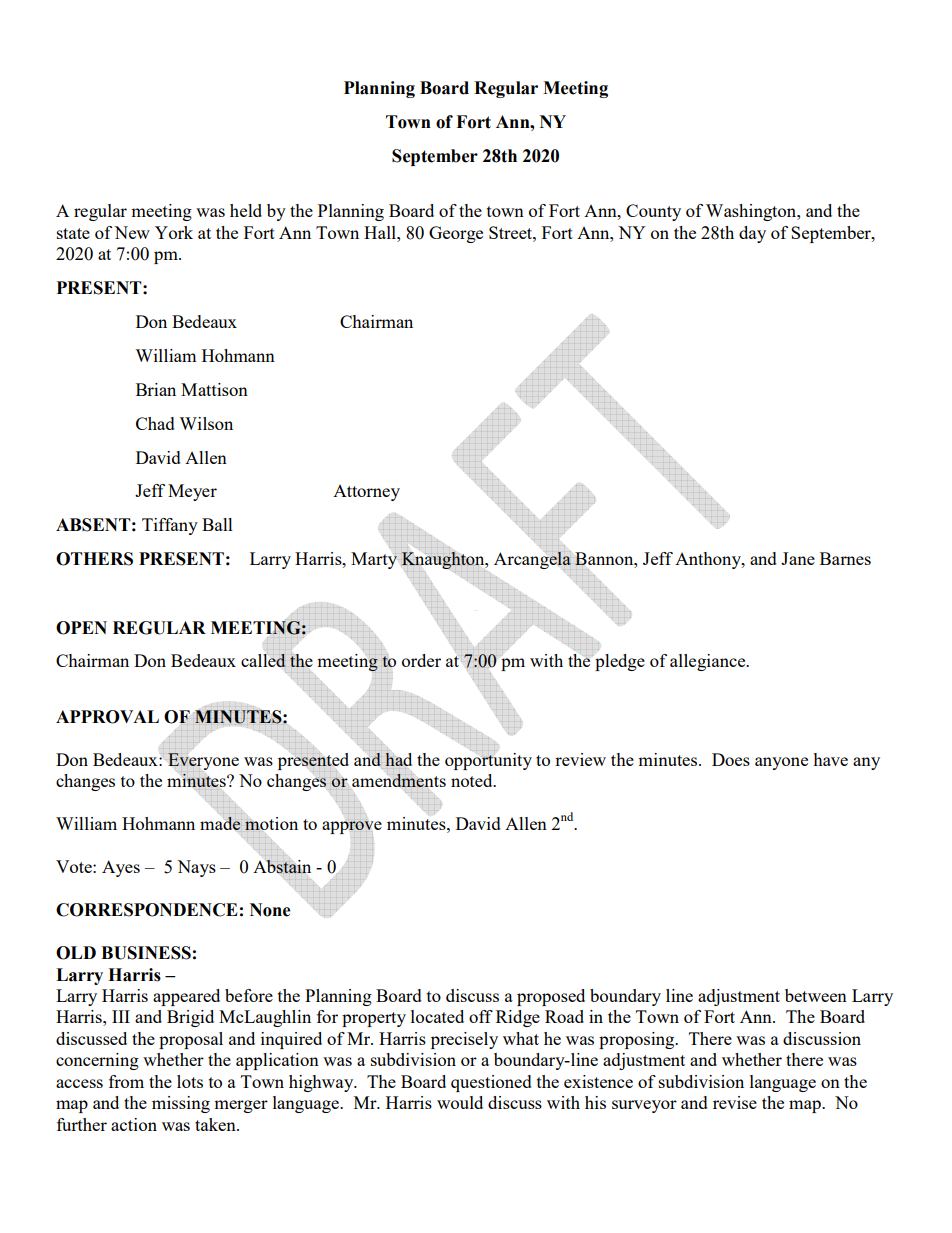 This page has width=952, height=1233. What do you see at coordinates (798, 558) in the page?
I see `Jane` at bounding box center [798, 558].
